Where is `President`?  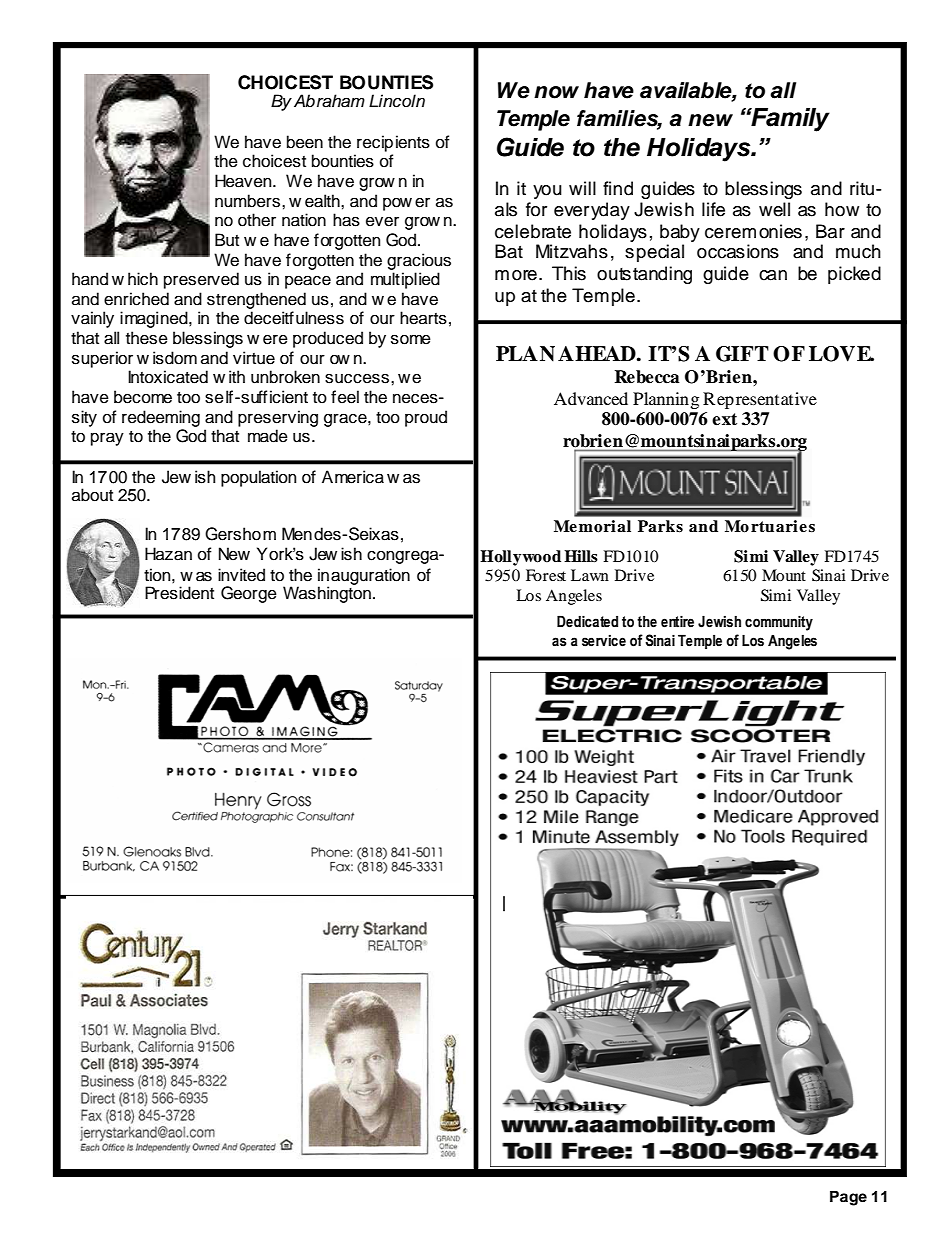
President is located at coordinates (179, 593).
